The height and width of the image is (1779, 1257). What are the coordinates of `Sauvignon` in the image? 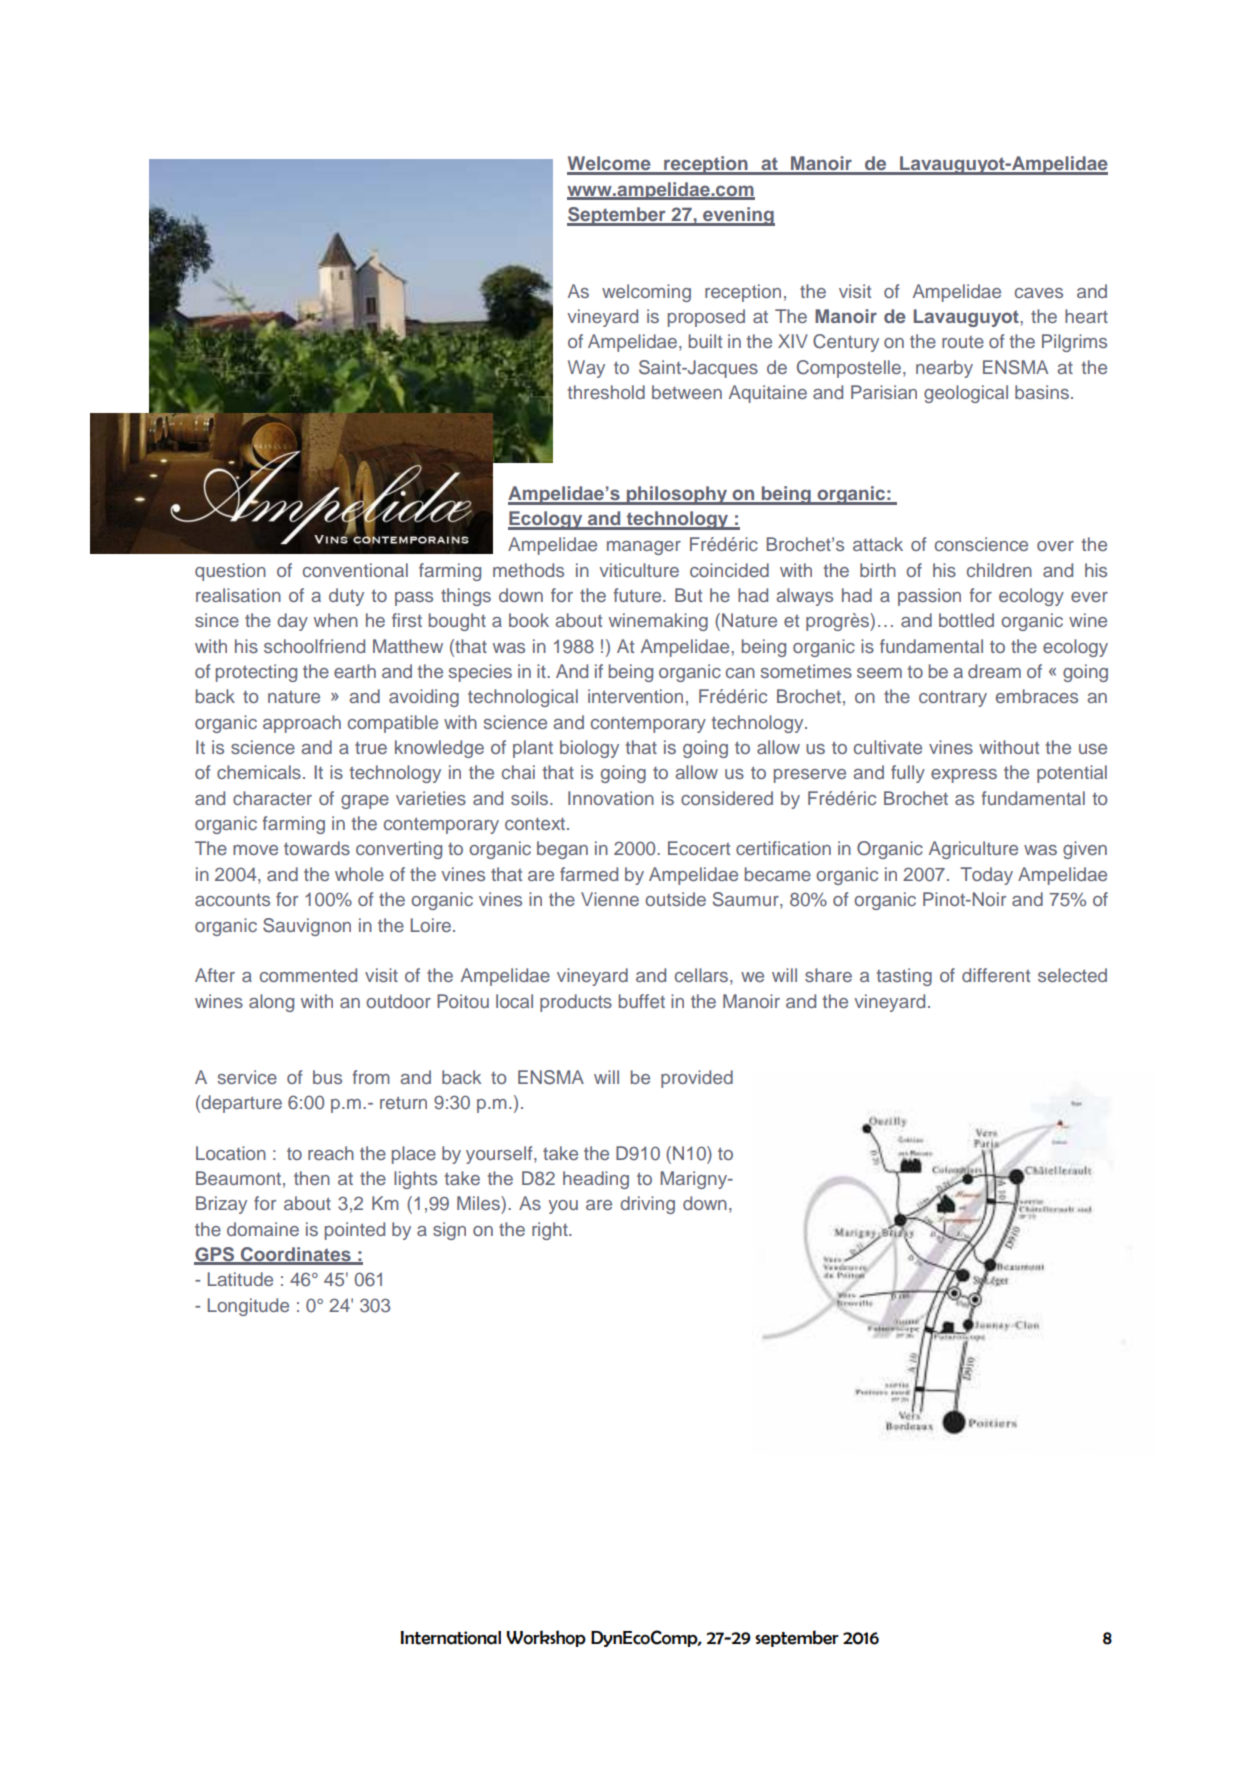 It's located at (307, 927).
